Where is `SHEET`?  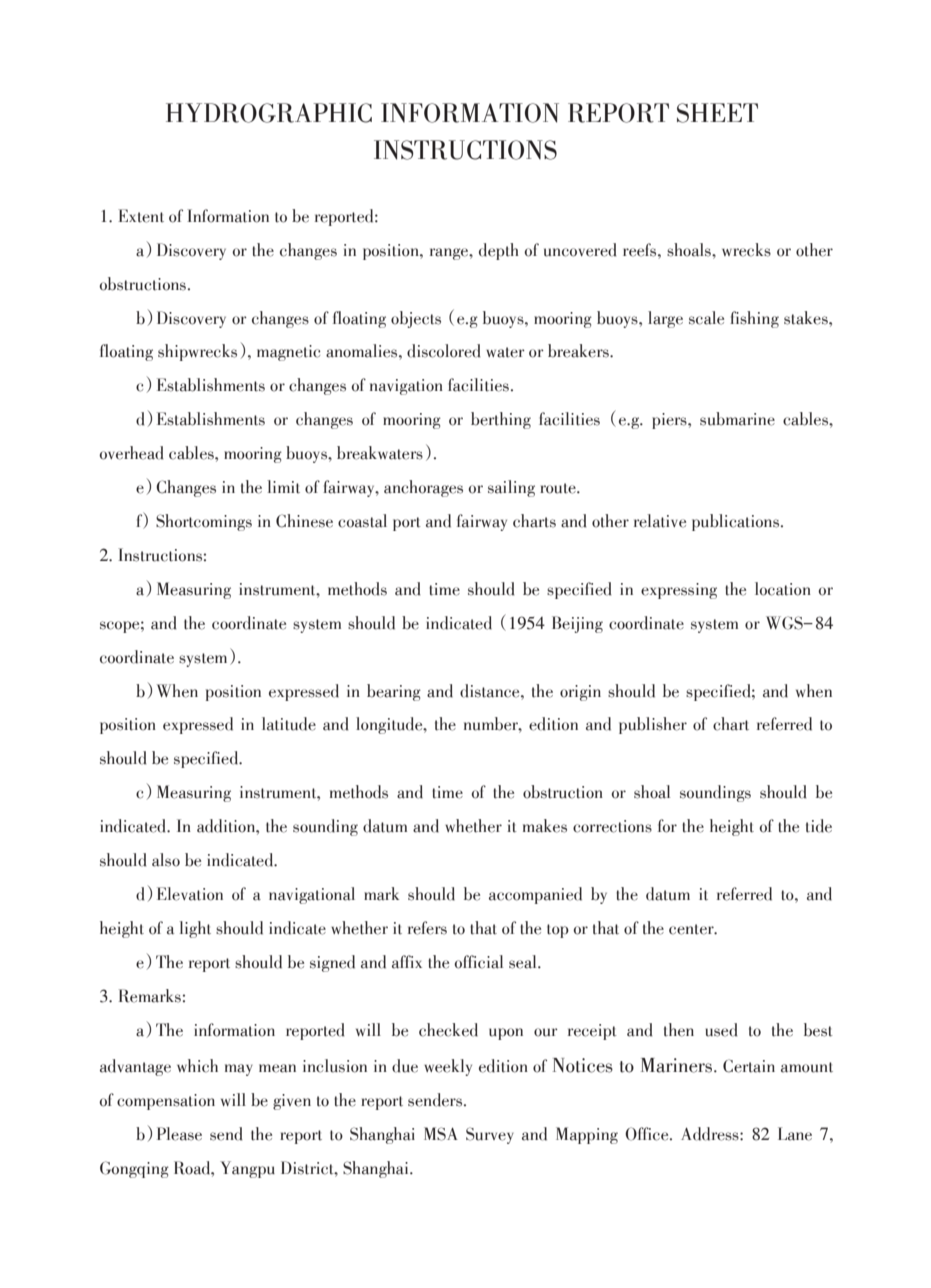 SHEET is located at coordinates (717, 113).
